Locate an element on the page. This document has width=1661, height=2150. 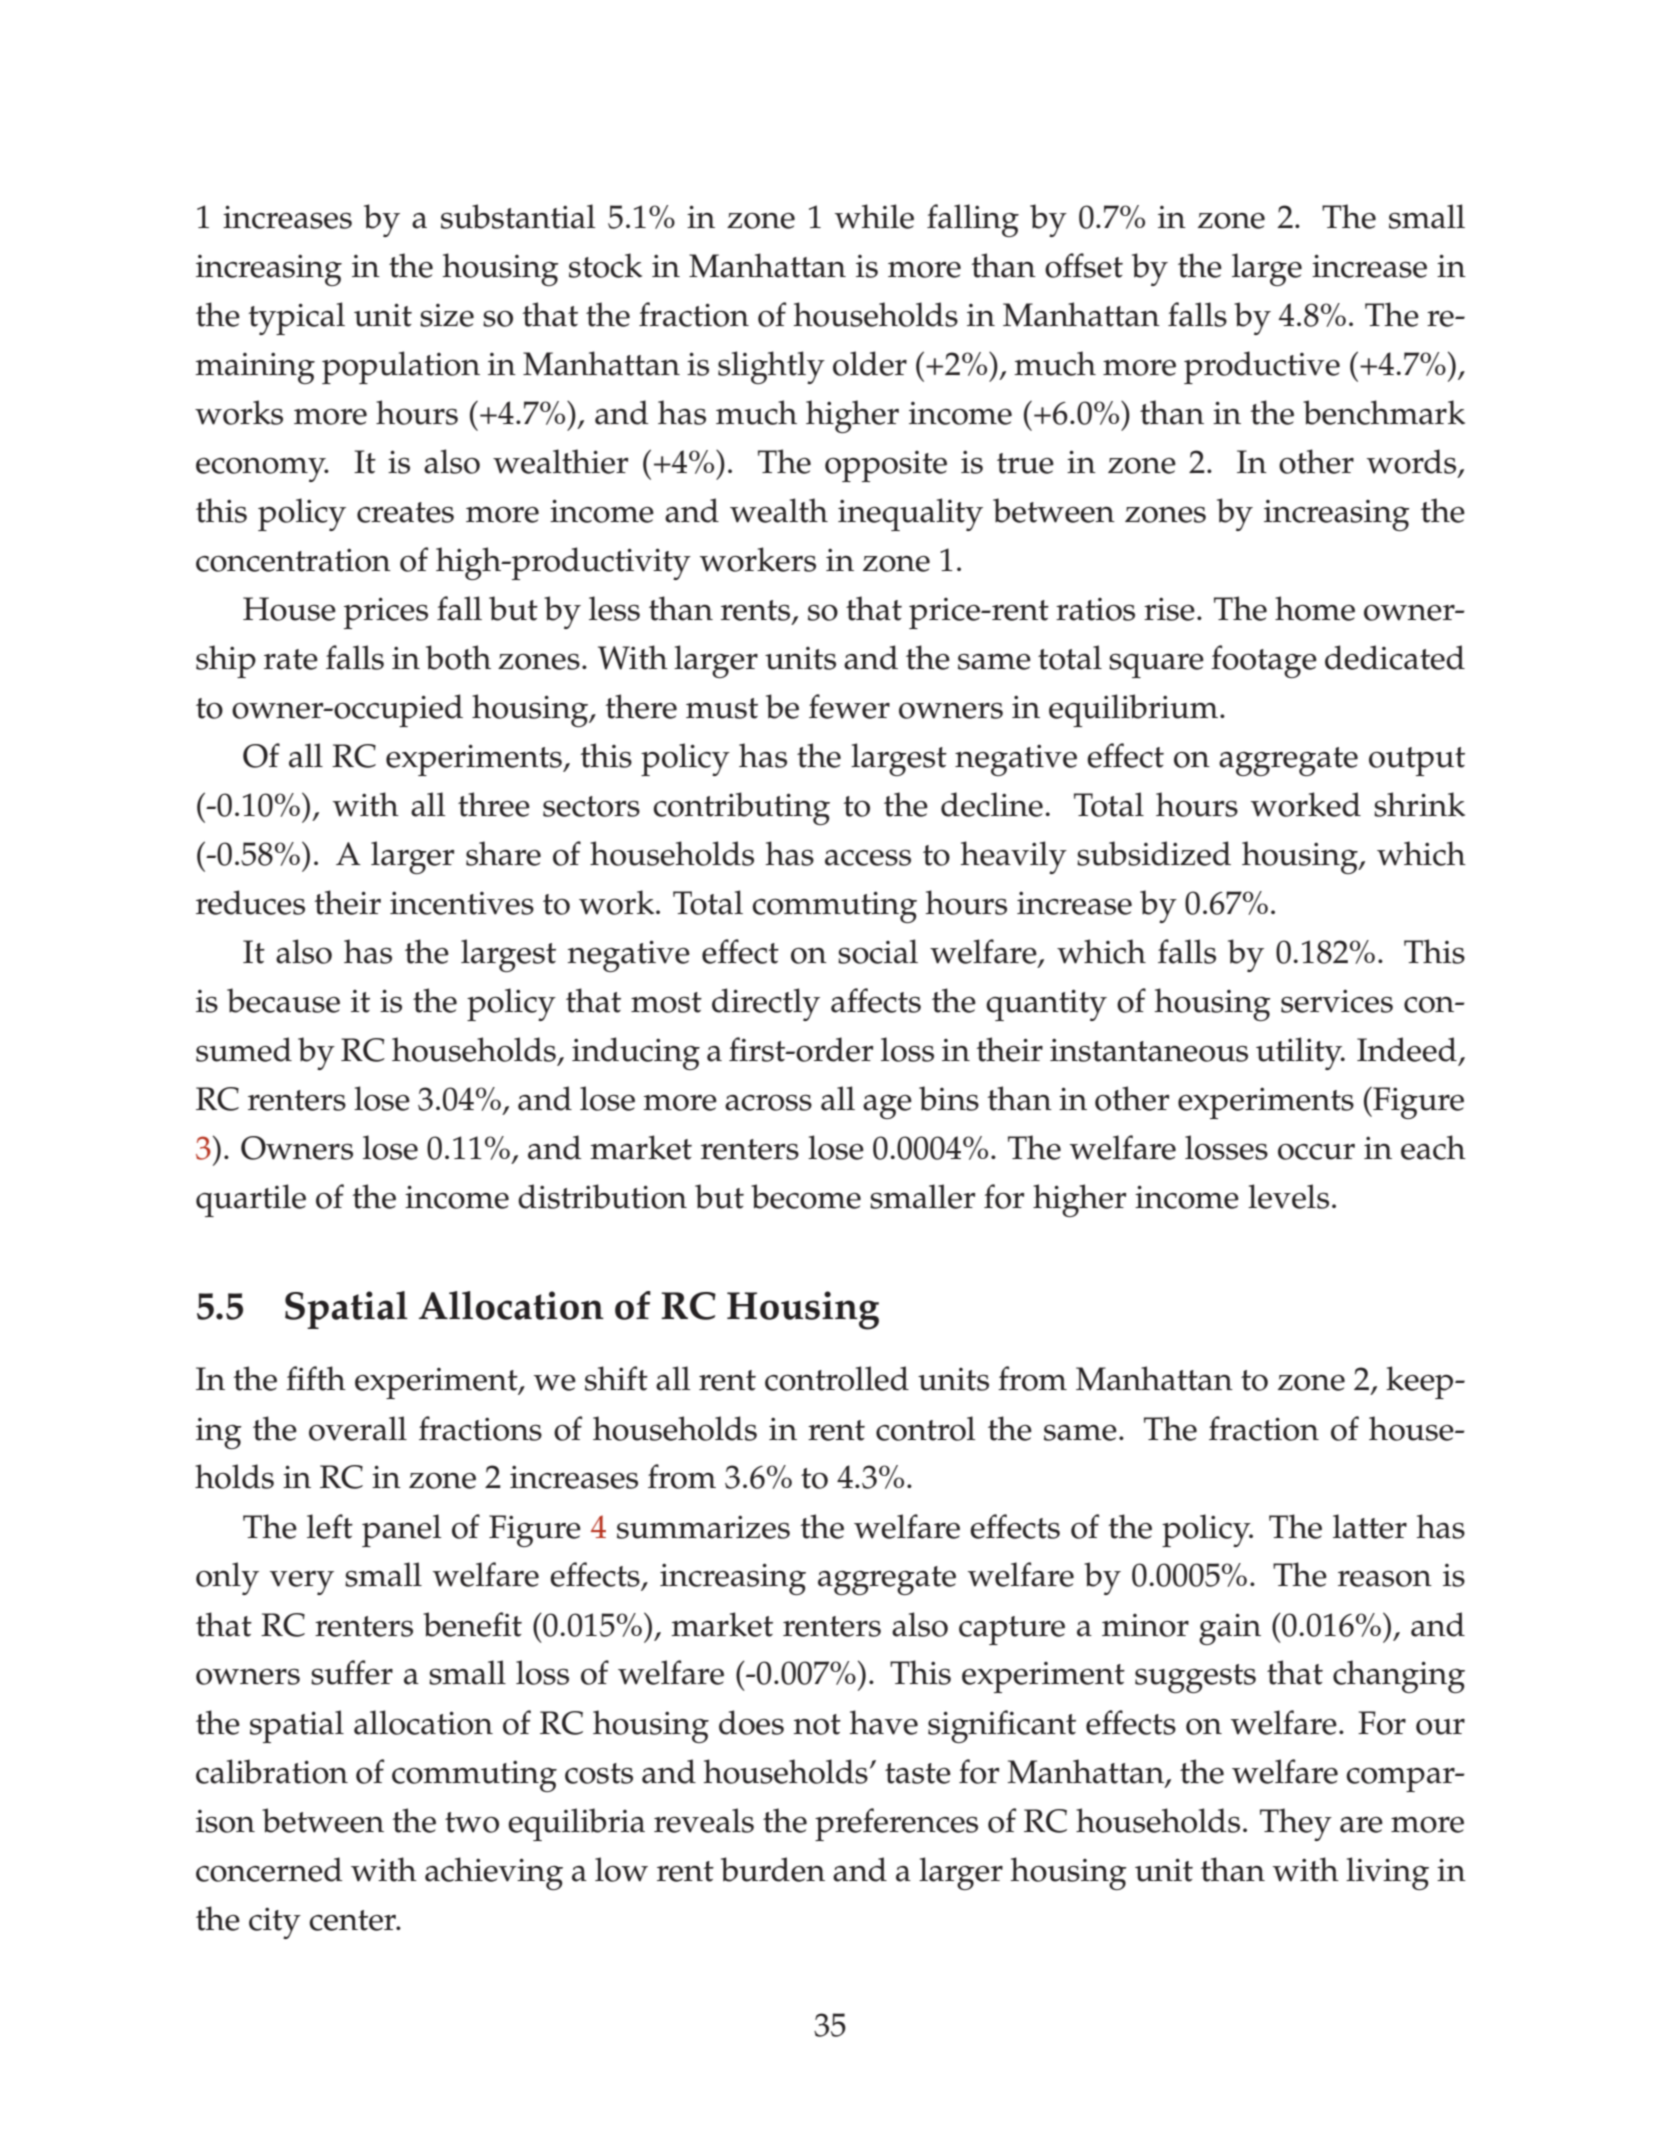
burden is located at coordinates (773, 1869).
